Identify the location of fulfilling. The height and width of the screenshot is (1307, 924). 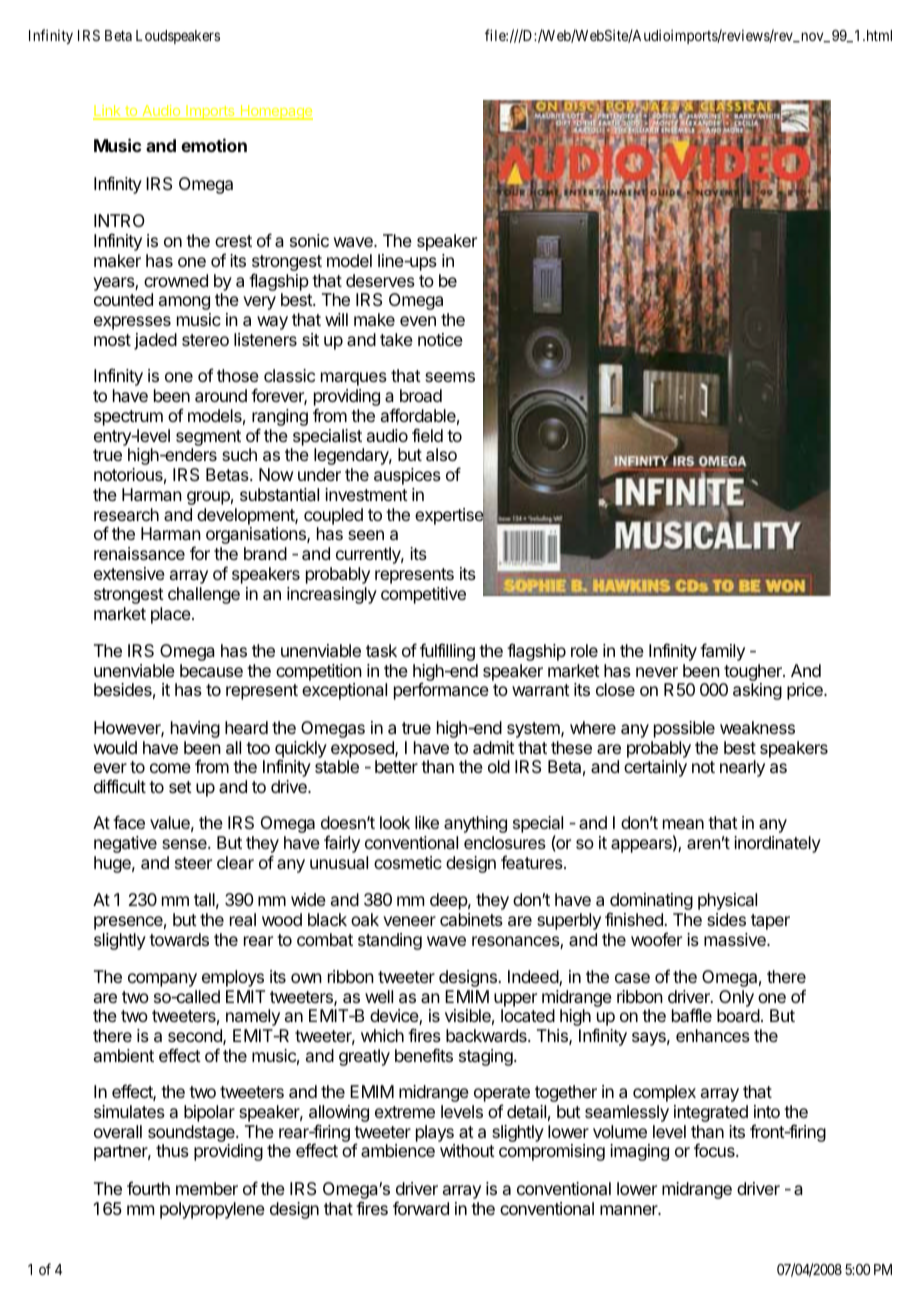
(447, 652).
